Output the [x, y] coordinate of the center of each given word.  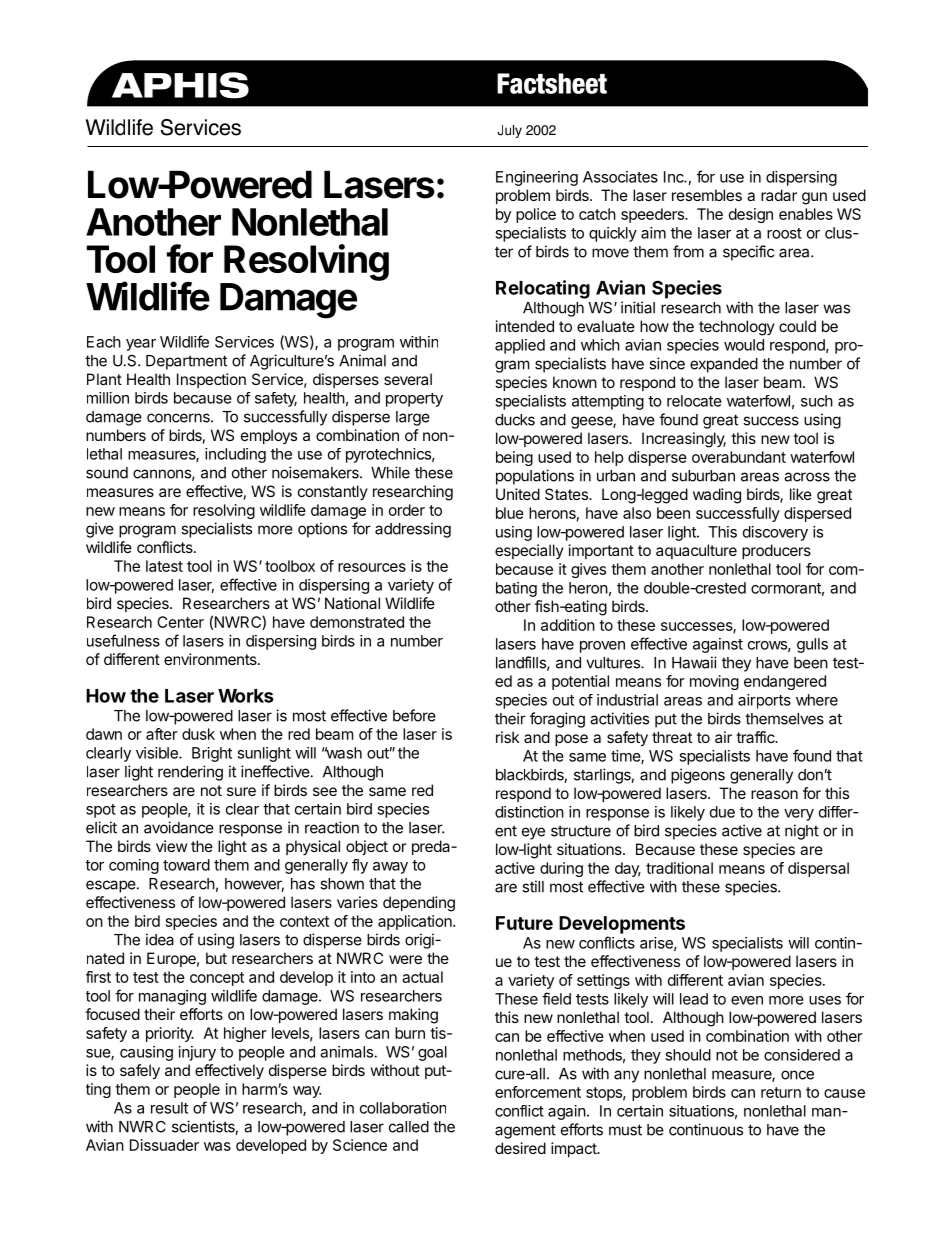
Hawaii [694, 662]
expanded [724, 365]
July [509, 131]
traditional [679, 868]
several [408, 379]
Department [186, 362]
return [781, 1092]
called [409, 1127]
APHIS [180, 85]
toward [186, 865]
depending [419, 904]
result [169, 1108]
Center [180, 622]
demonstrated [357, 622]
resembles [707, 195]
